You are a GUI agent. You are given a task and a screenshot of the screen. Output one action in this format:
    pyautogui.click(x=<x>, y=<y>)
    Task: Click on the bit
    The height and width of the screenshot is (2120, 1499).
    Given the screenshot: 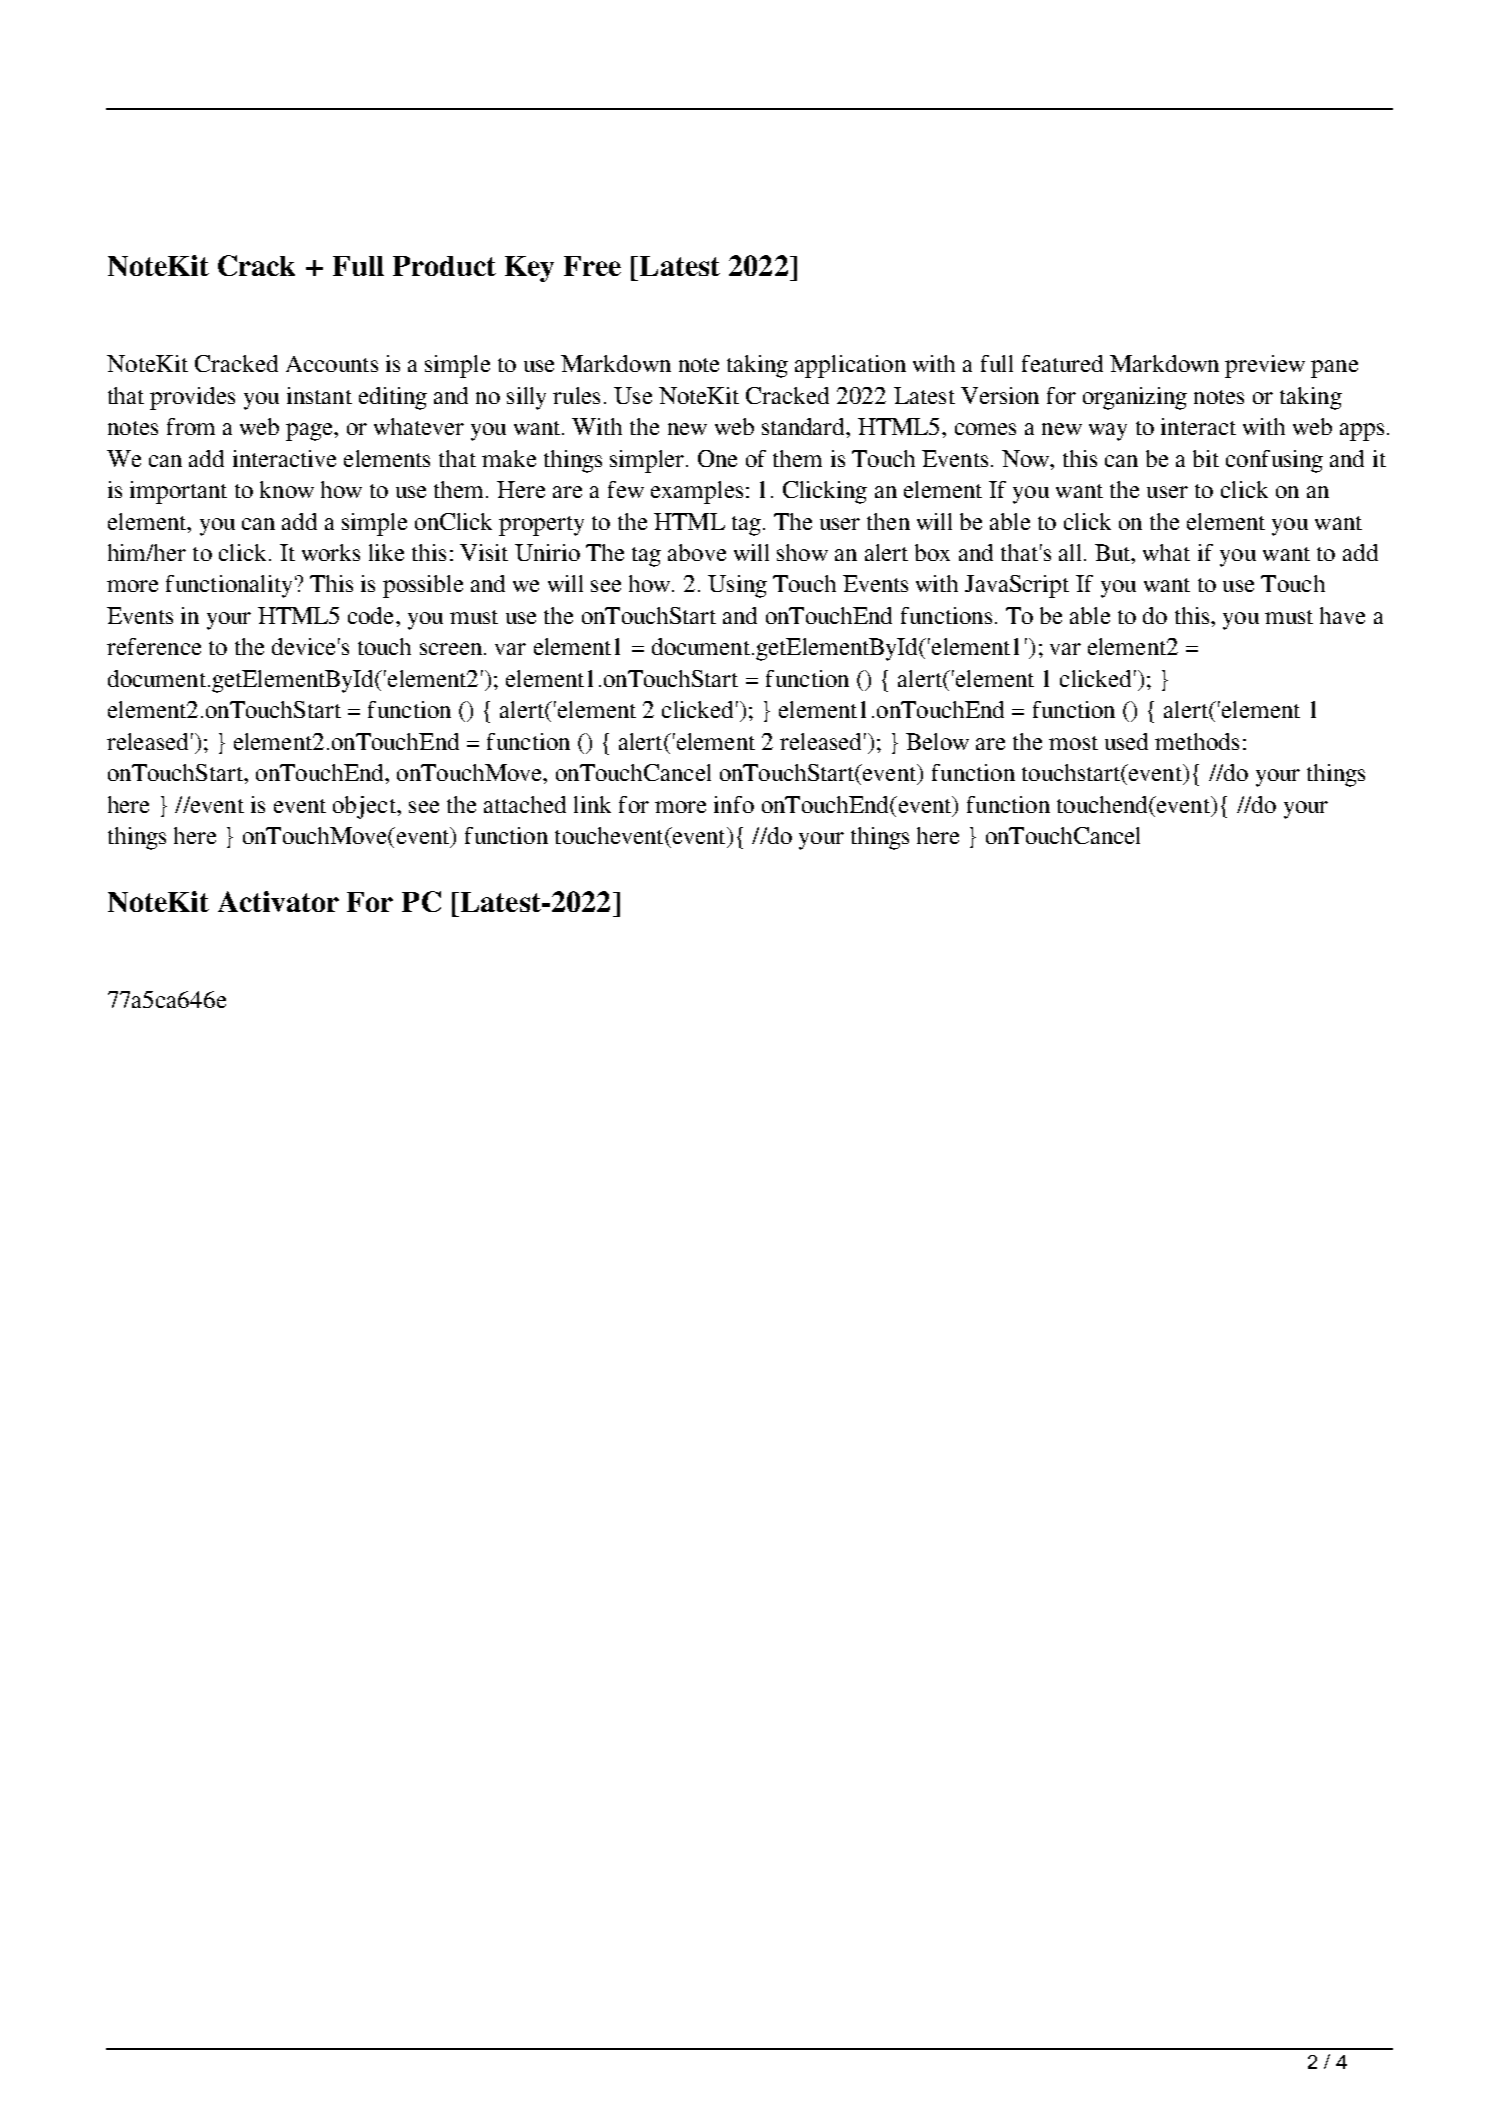 What is the action you would take?
    pyautogui.click(x=1206, y=458)
